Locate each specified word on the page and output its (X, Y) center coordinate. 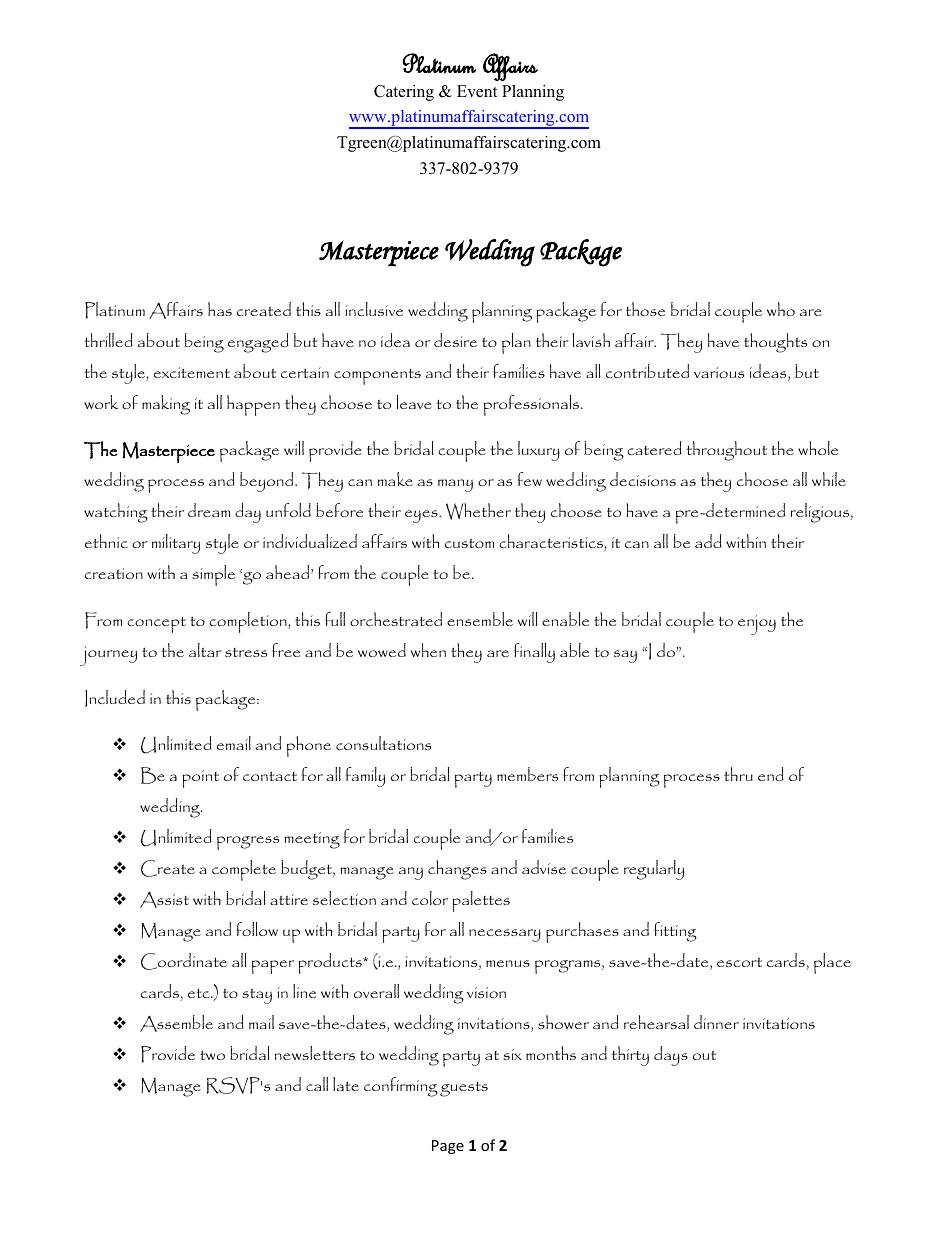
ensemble (480, 619)
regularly (654, 870)
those (645, 309)
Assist (164, 900)
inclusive (374, 309)
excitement (192, 372)
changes (457, 870)
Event (477, 91)
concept (156, 625)
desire (455, 340)
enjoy (757, 625)
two (212, 1055)
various (719, 372)
